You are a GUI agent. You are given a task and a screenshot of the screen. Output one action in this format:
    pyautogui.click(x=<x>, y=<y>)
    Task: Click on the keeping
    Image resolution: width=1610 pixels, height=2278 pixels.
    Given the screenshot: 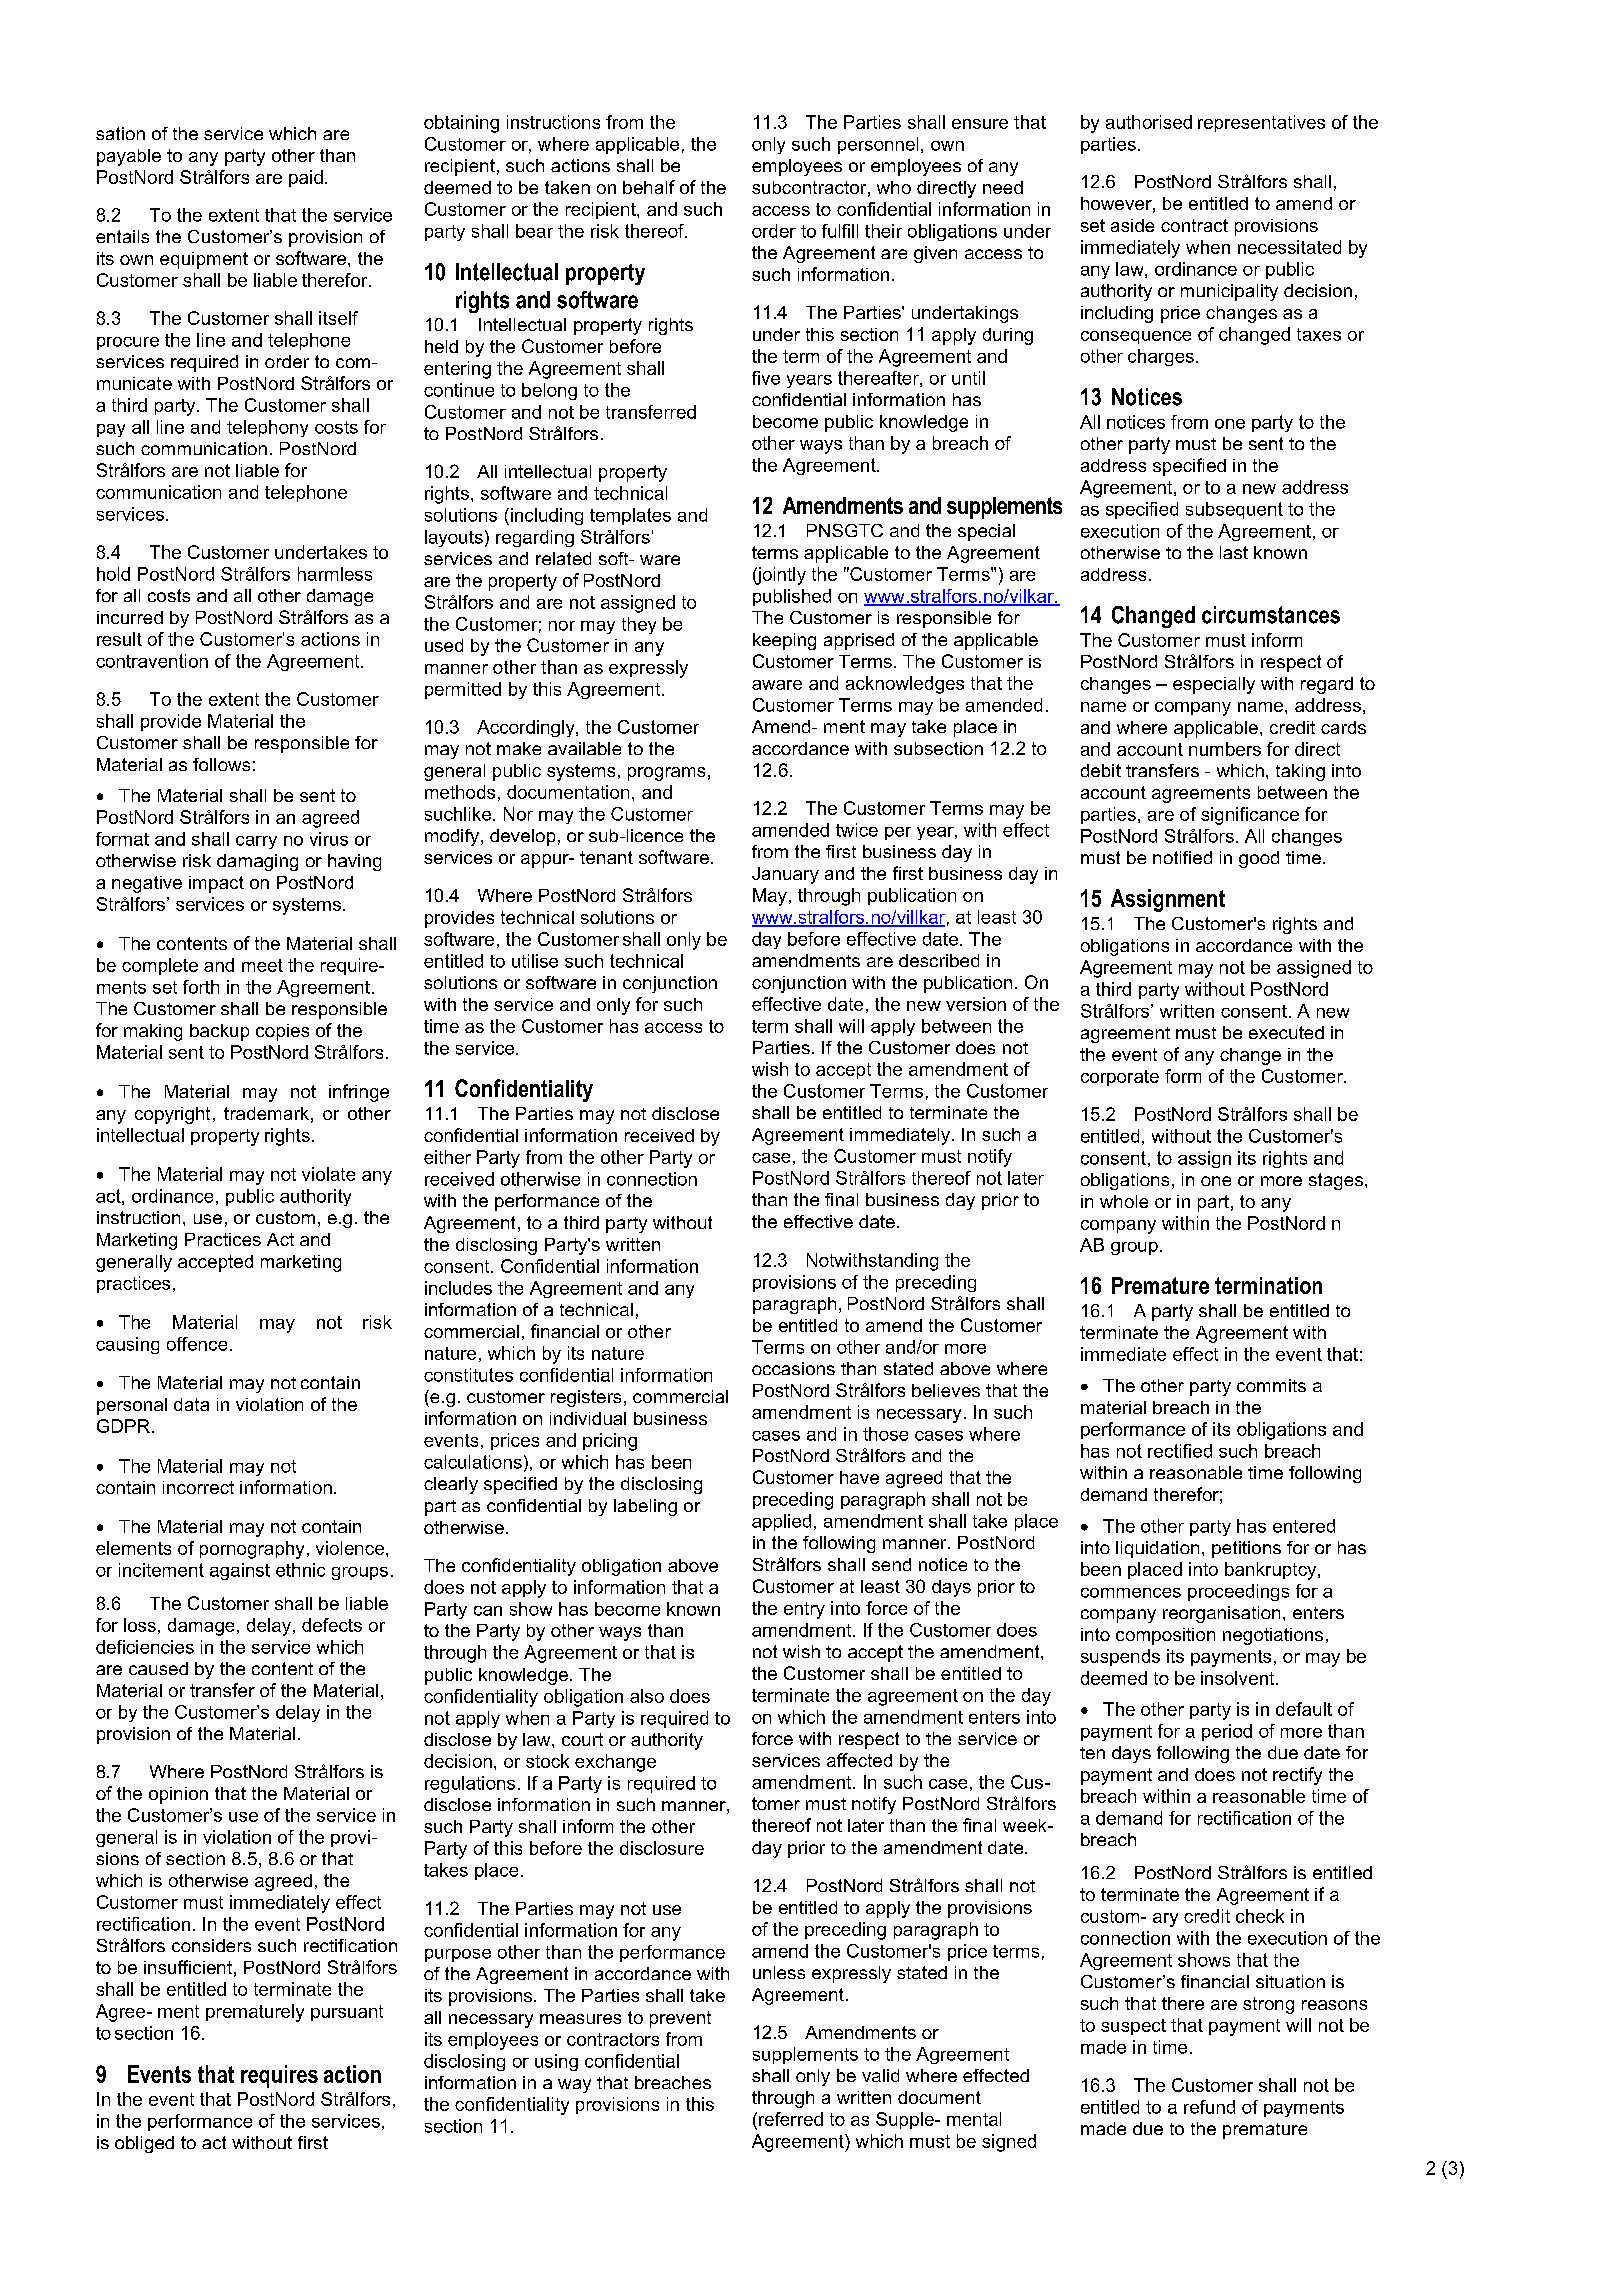 What is the action you would take?
    pyautogui.click(x=784, y=641)
